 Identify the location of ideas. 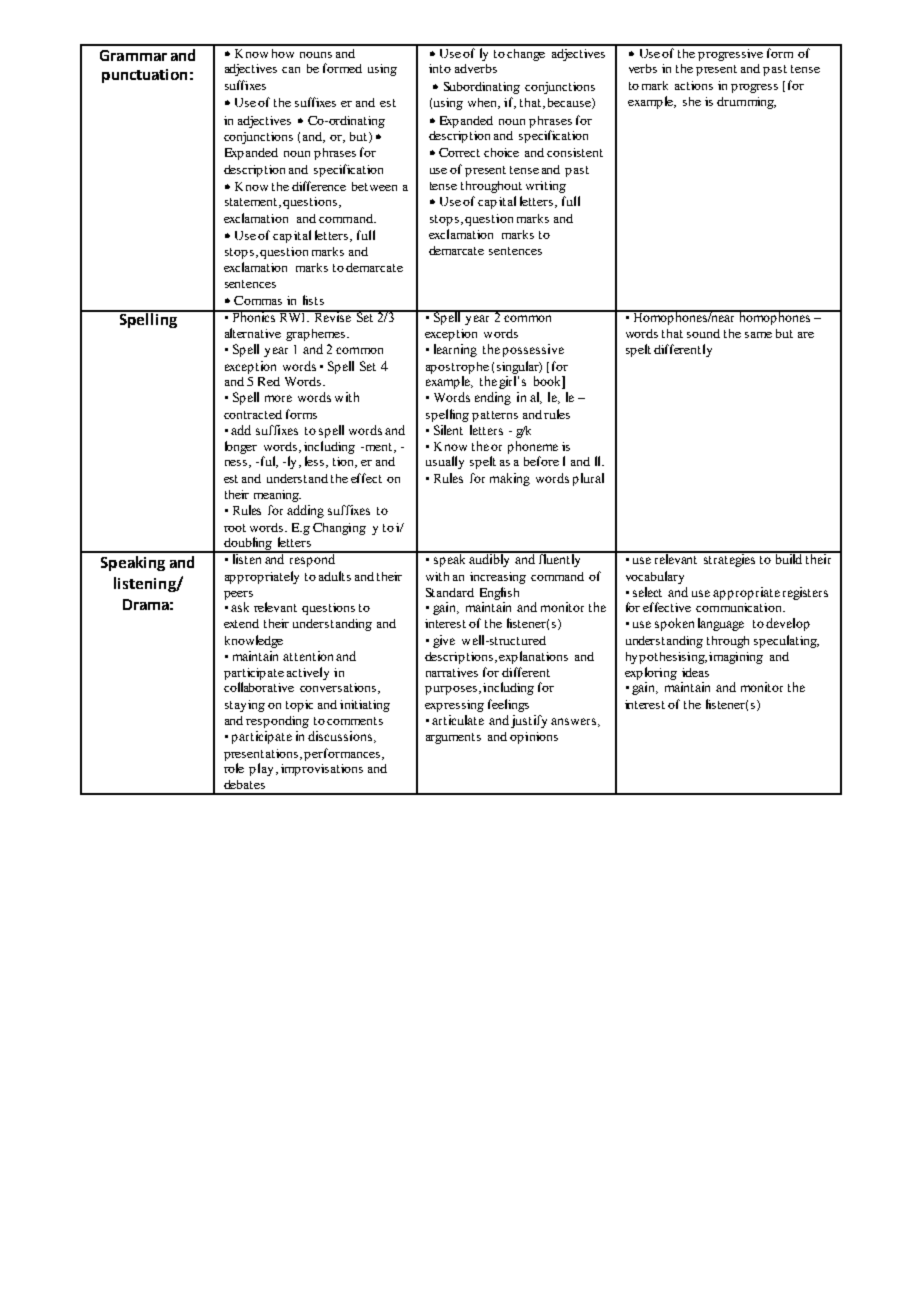
(695, 672).
